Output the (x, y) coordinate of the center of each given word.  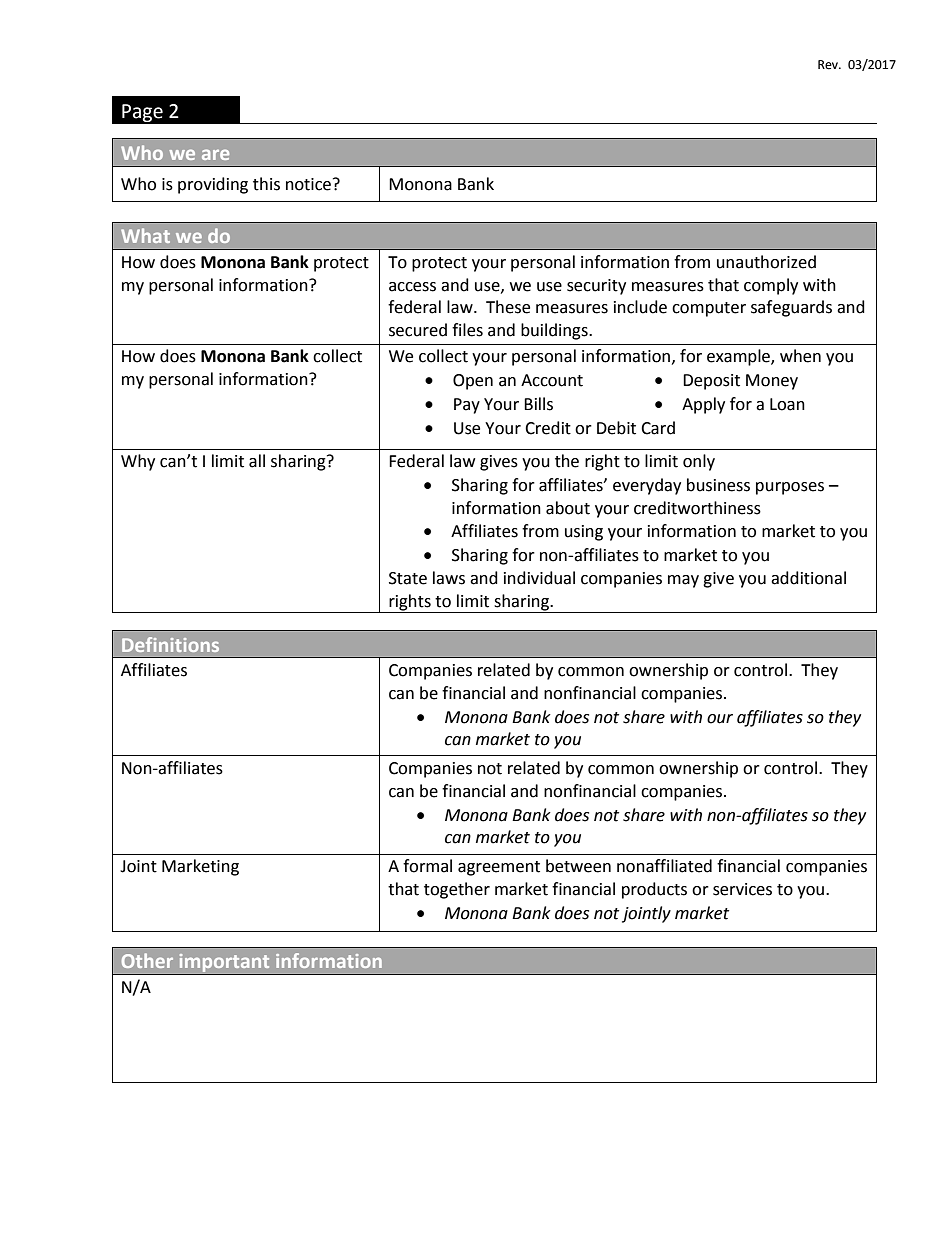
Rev (829, 65)
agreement (499, 868)
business (718, 485)
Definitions (170, 644)
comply (771, 286)
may (683, 581)
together (457, 890)
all (257, 461)
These (508, 307)
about (568, 508)
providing (213, 185)
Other (147, 960)
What (145, 235)
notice (308, 184)
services (742, 889)
